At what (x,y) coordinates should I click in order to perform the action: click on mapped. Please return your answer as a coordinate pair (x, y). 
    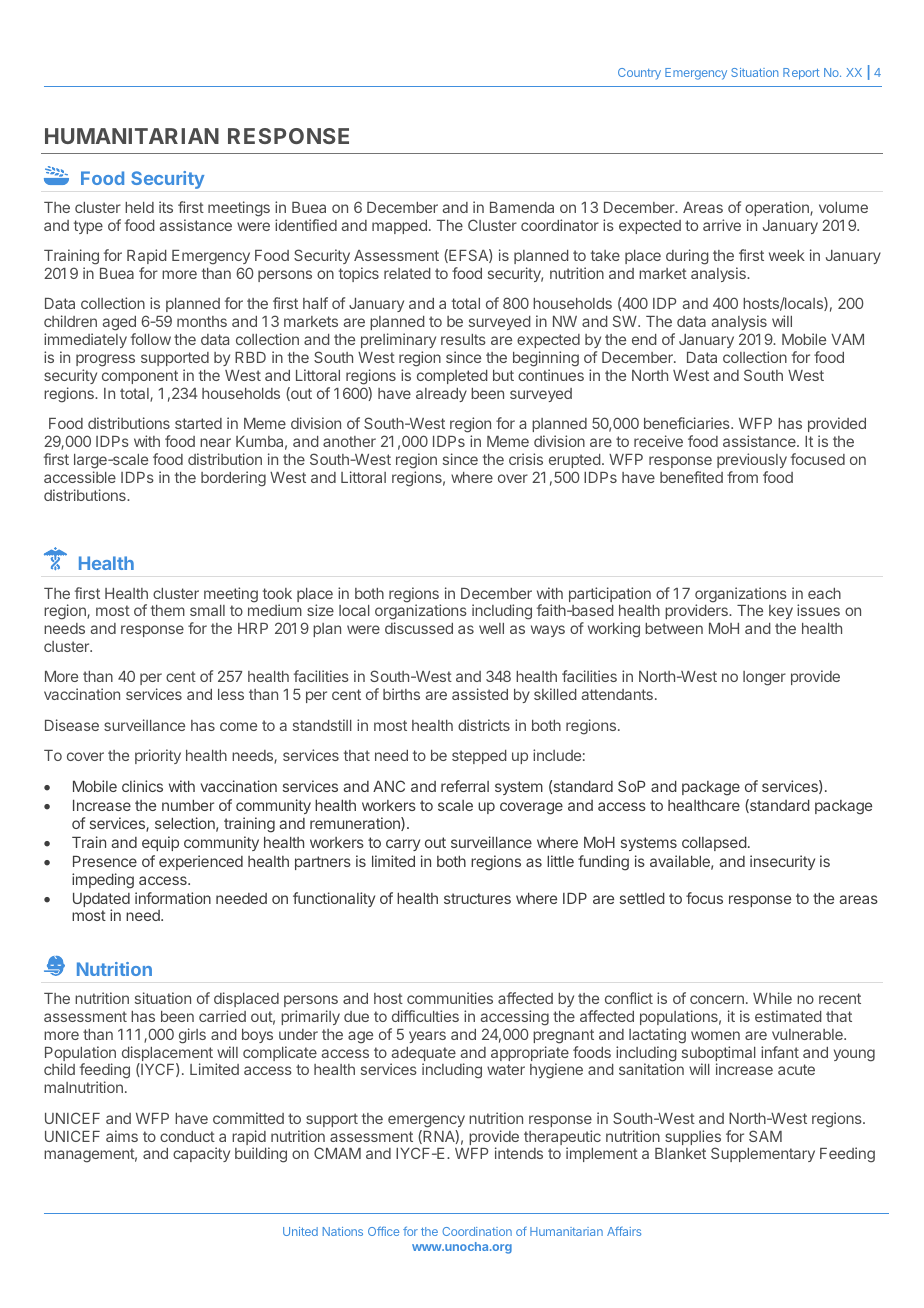
    Looking at the image, I should click on (399, 227).
